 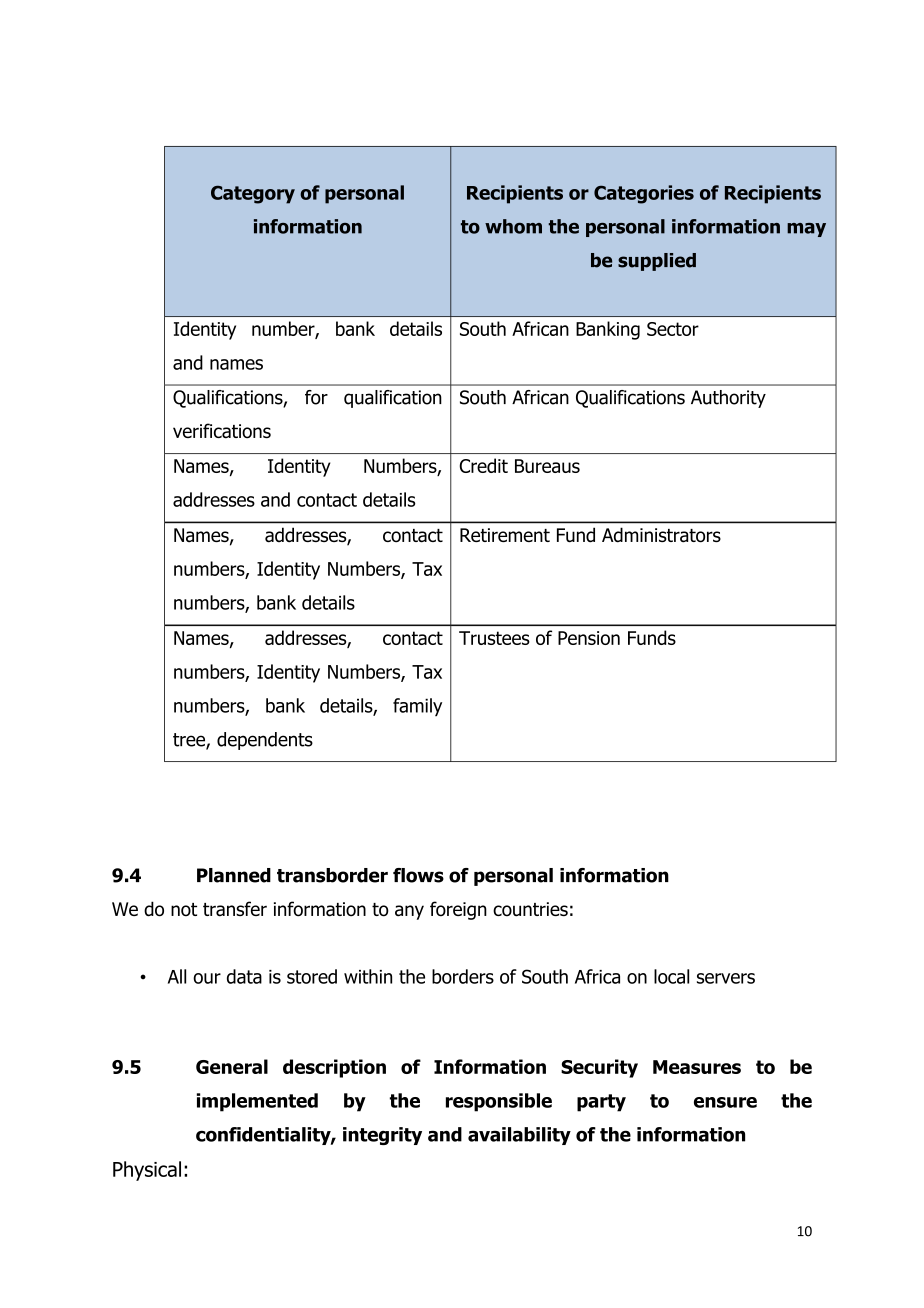 I want to click on may, so click(x=806, y=230).
